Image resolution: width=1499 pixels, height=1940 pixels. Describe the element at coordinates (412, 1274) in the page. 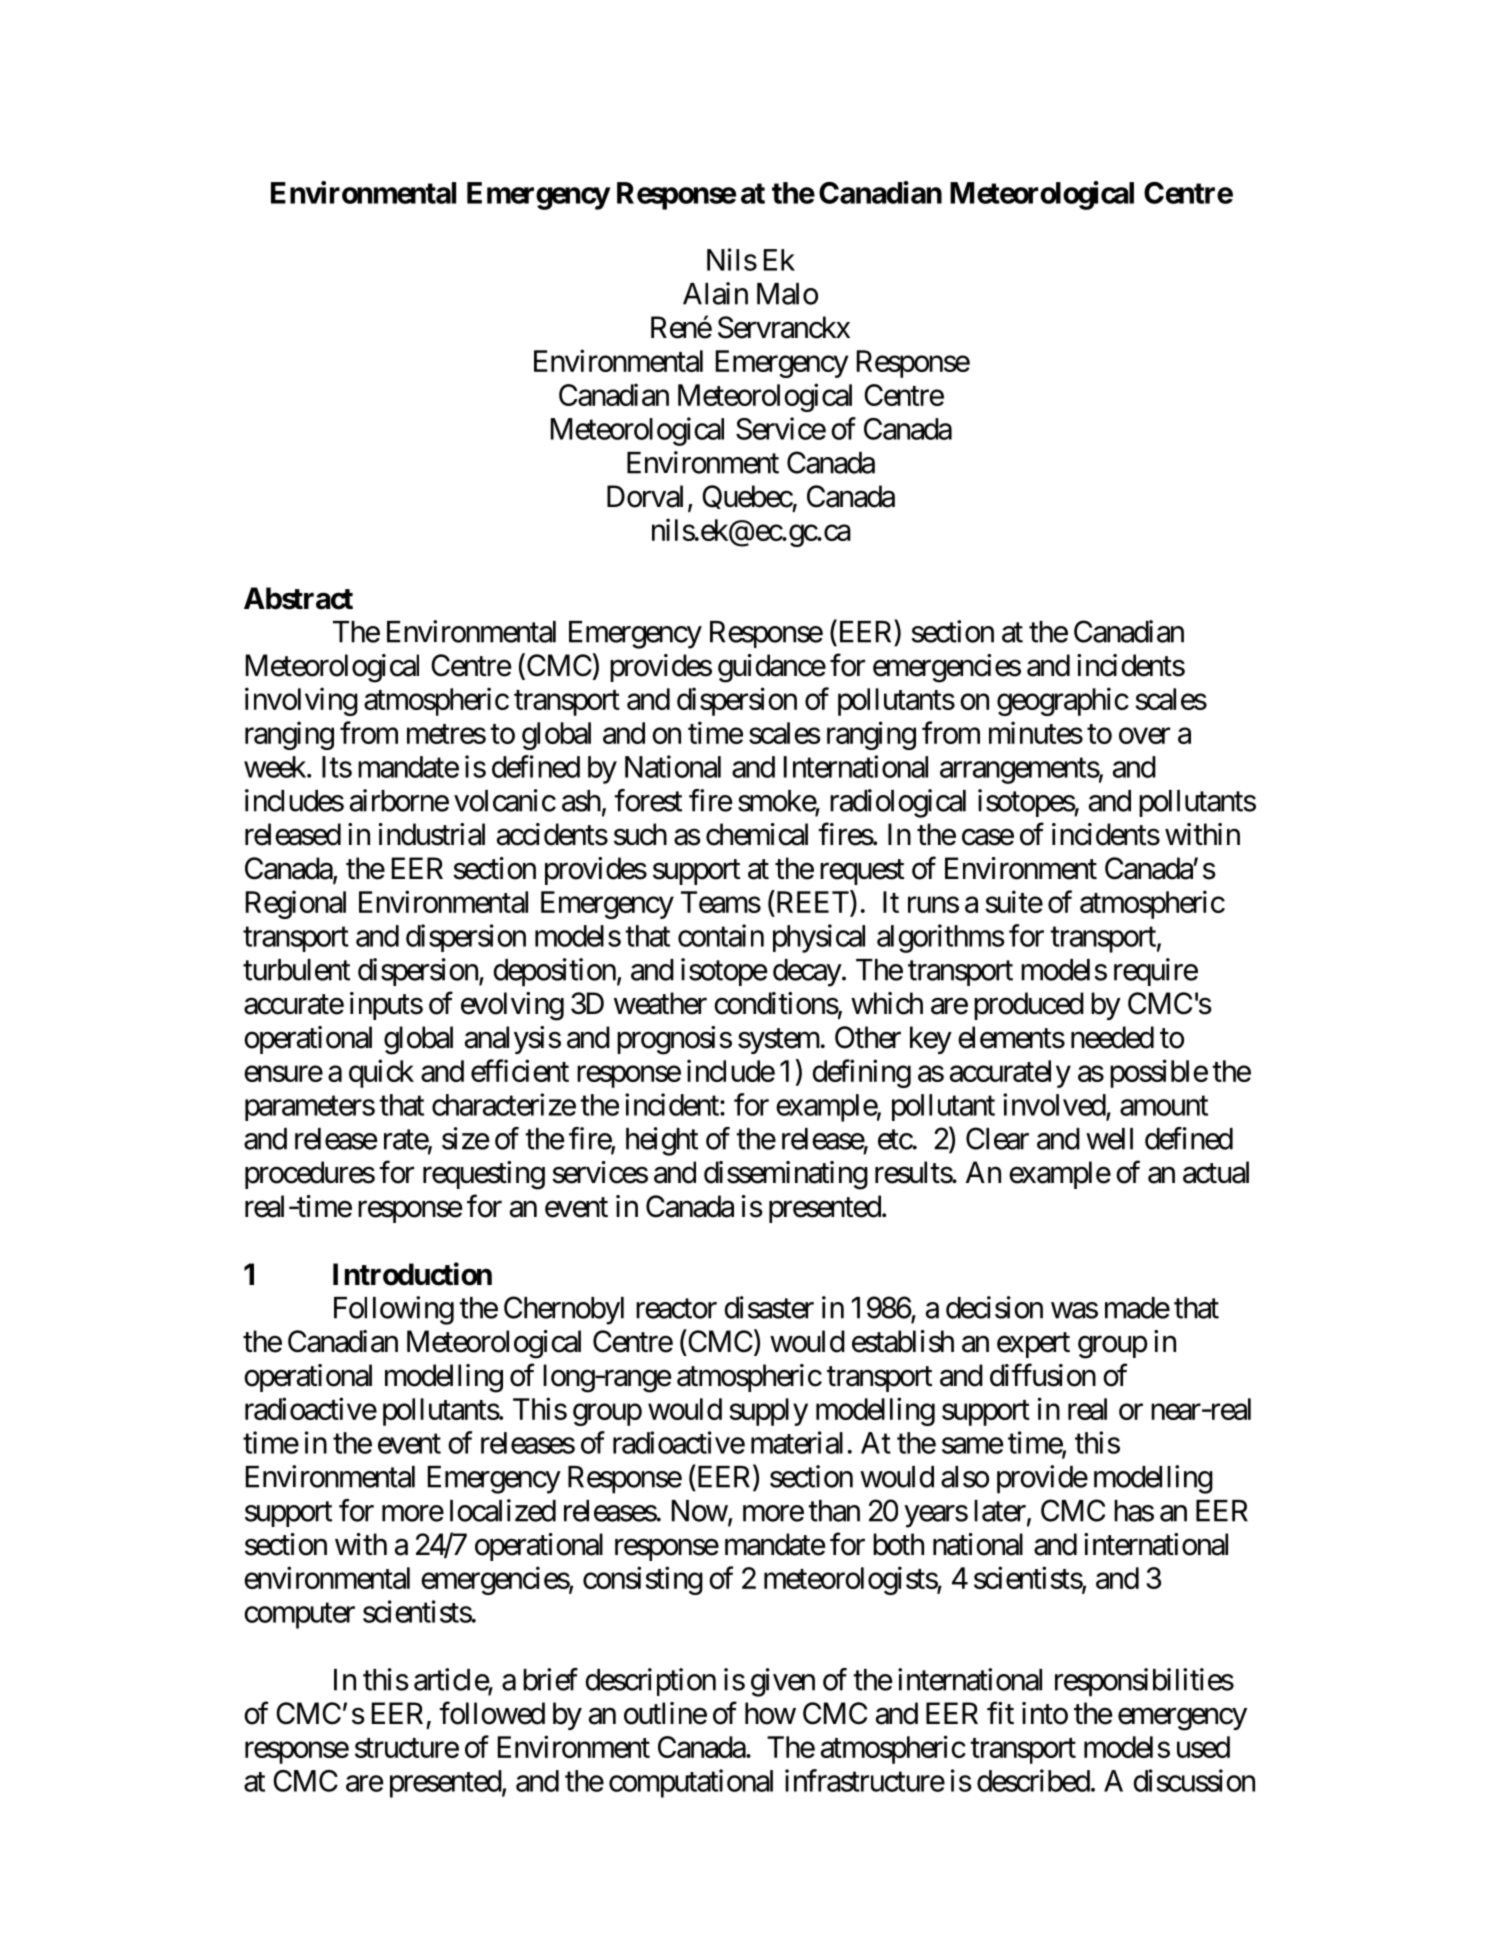

I see `Introduction` at that location.
